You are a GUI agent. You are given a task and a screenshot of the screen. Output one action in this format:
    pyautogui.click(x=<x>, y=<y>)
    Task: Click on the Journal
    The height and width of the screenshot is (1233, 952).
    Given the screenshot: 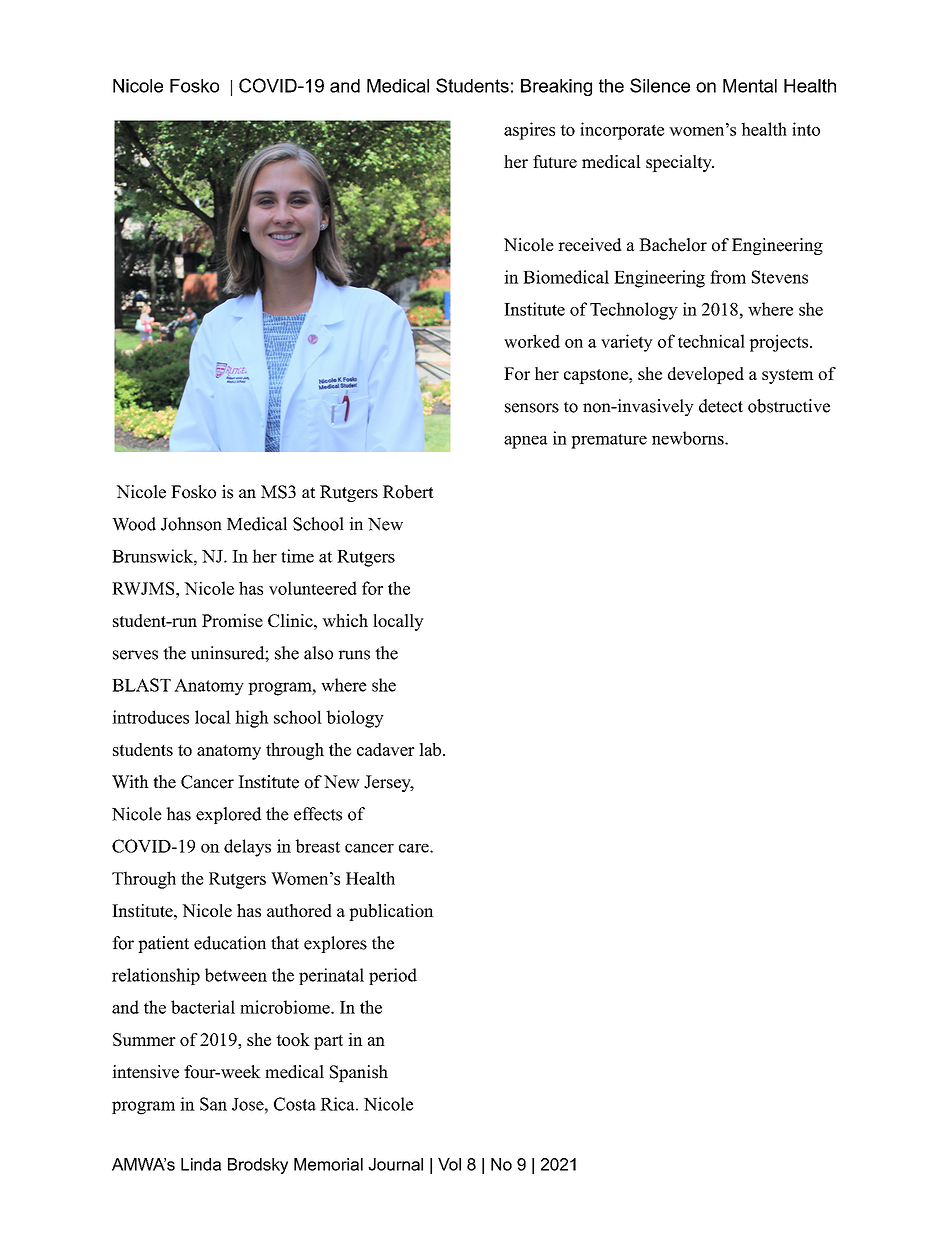 What is the action you would take?
    pyautogui.click(x=395, y=1164)
